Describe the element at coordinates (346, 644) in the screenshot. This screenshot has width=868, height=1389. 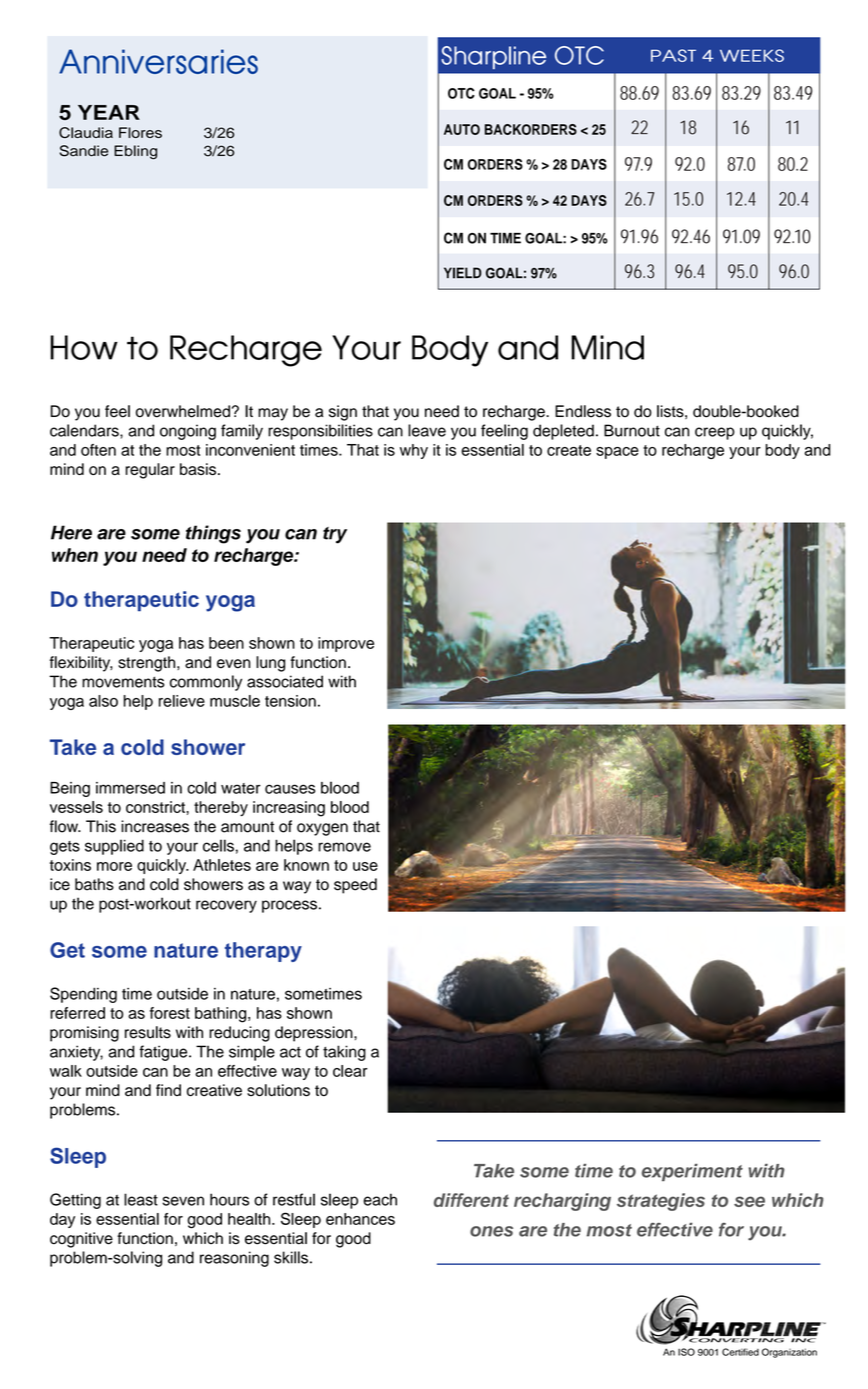
I see `improve` at that location.
